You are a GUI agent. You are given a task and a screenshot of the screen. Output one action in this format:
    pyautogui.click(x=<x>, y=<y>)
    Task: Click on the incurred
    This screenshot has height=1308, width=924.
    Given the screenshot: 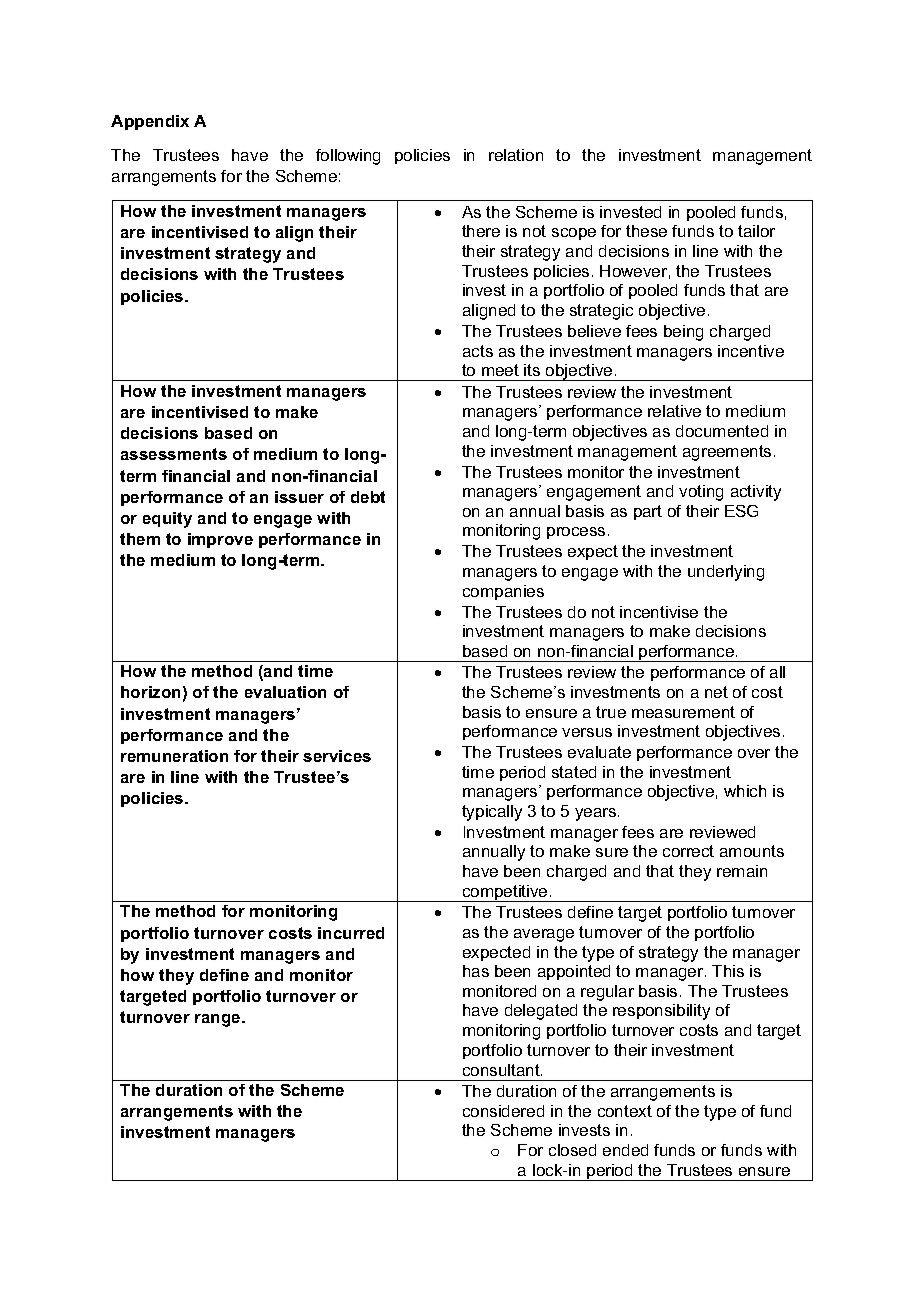 What is the action you would take?
    pyautogui.click(x=351, y=933)
